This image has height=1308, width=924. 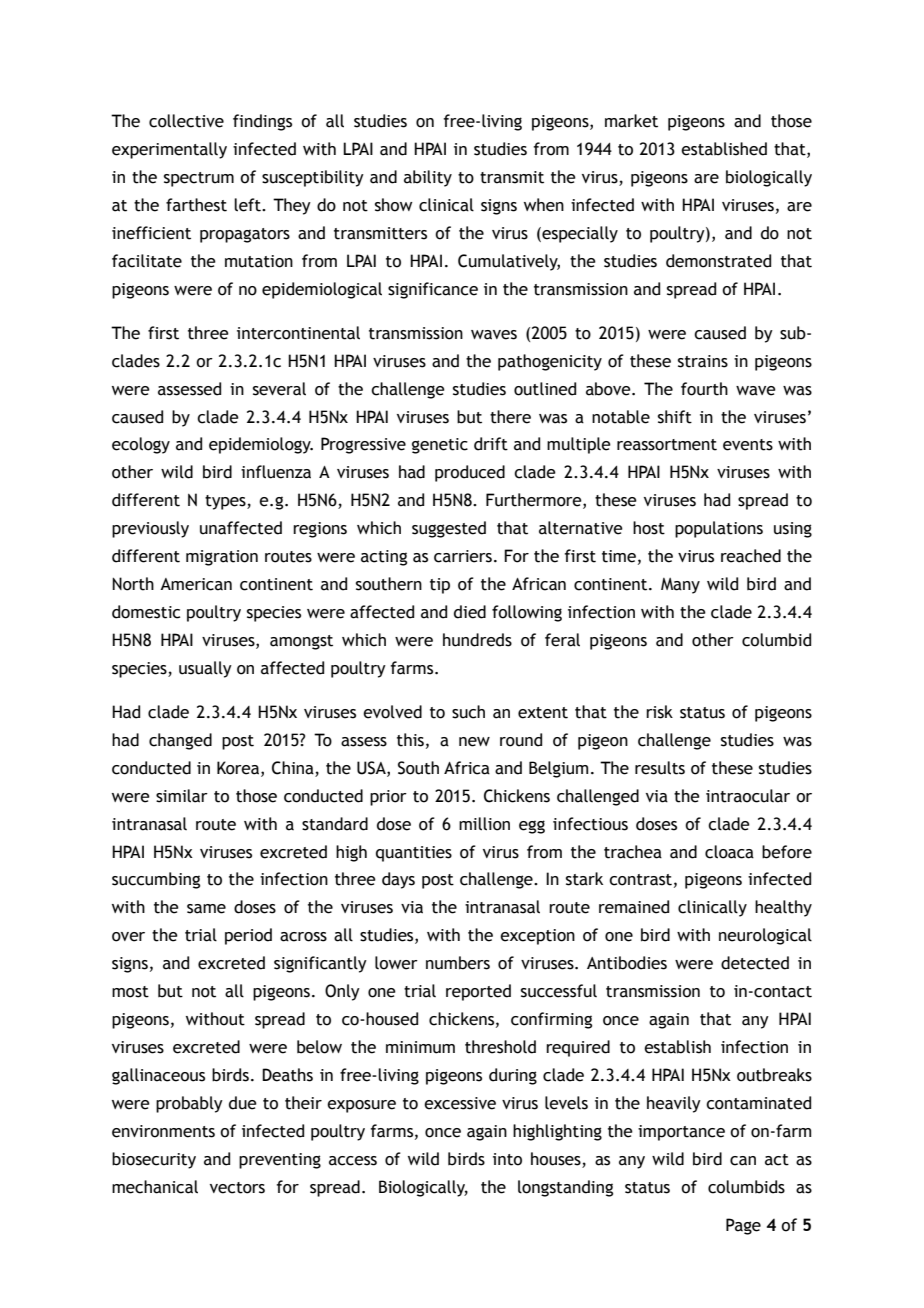 What do you see at coordinates (261, 445) in the image?
I see `epidemiology` at bounding box center [261, 445].
